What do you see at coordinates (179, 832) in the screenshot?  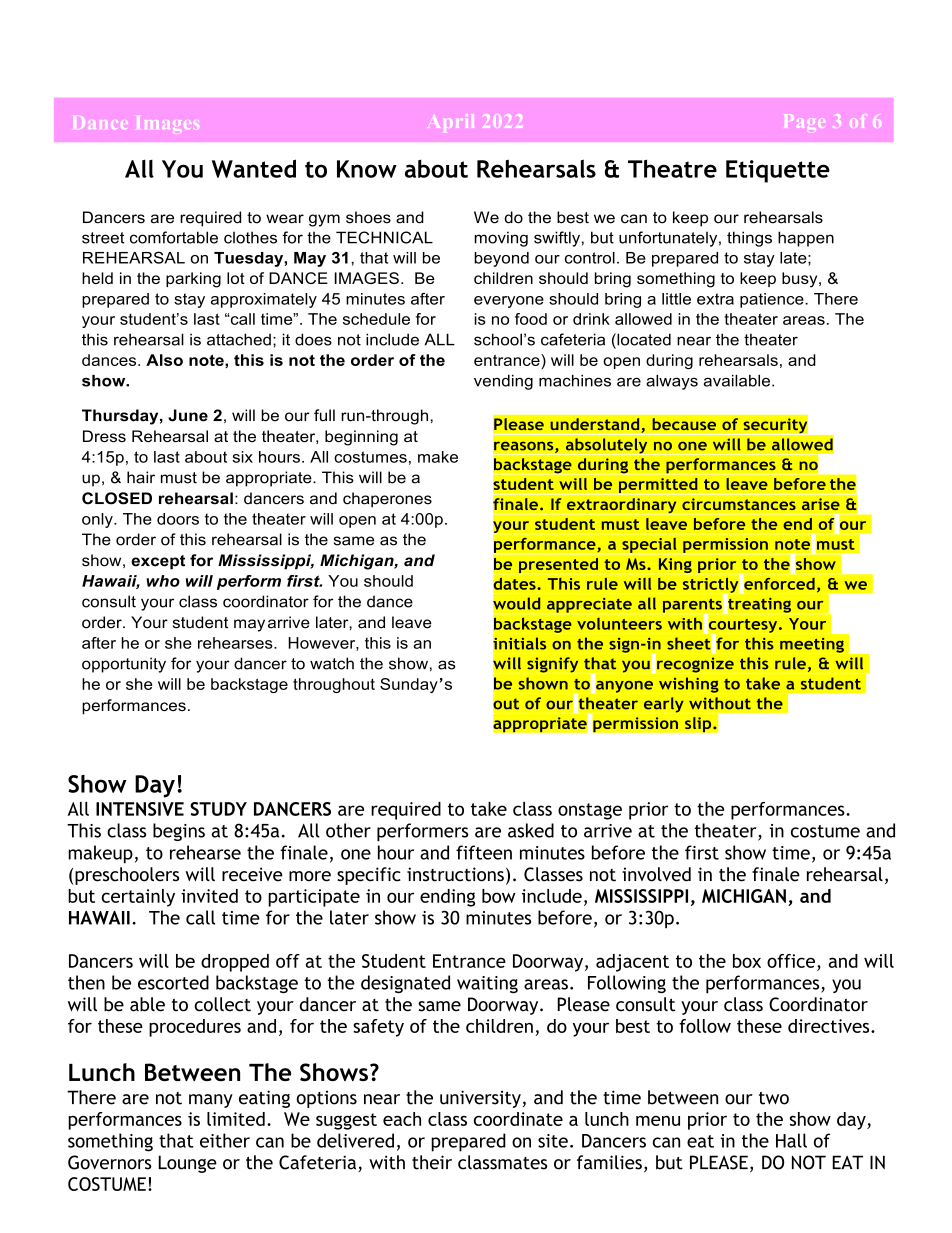 I see `begins` at bounding box center [179, 832].
